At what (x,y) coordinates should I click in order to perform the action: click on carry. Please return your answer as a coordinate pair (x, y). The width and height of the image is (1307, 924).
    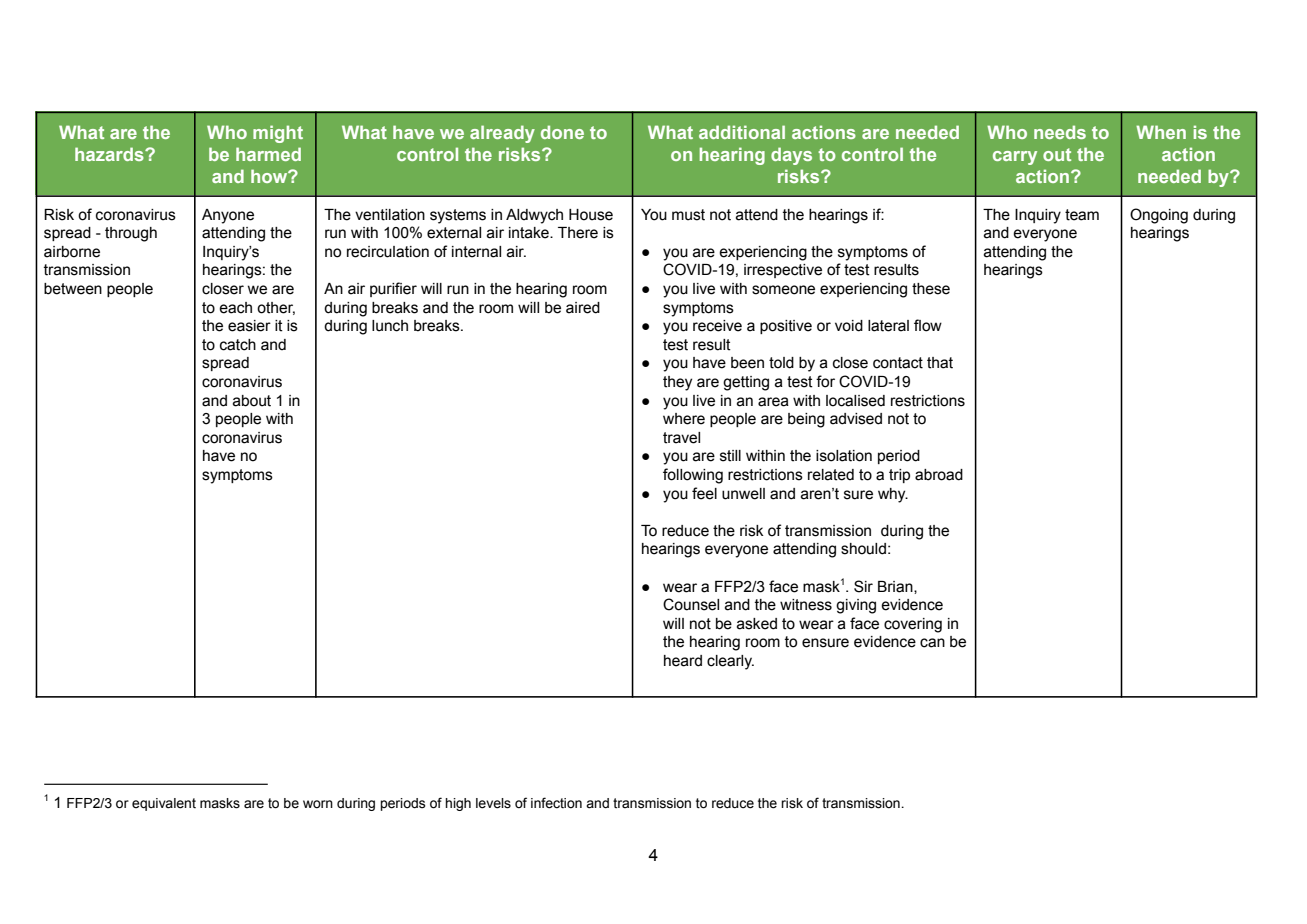
    Looking at the image, I should click on (1015, 158).
